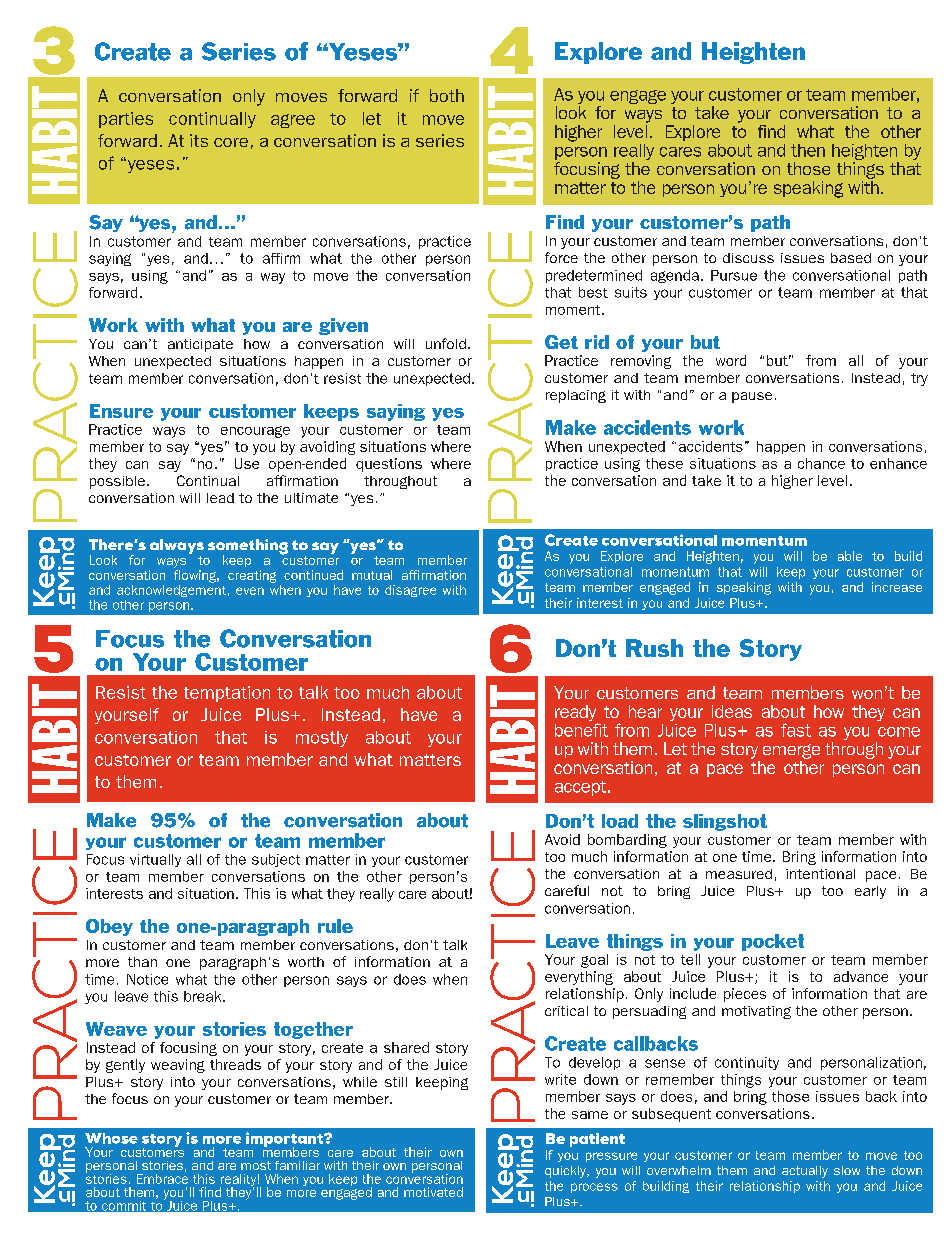  I want to click on then, so click(808, 150).
